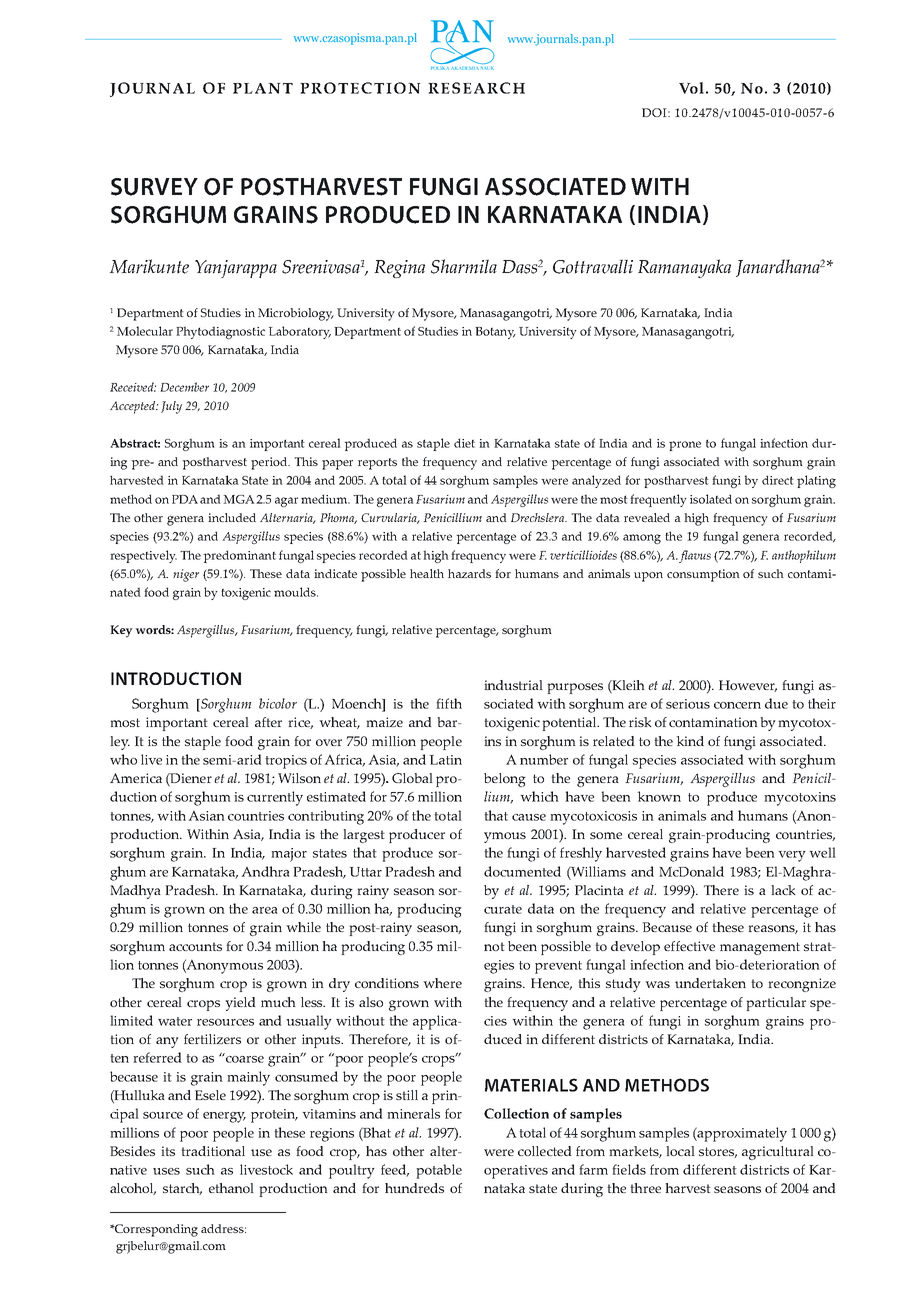  Describe the element at coordinates (792, 856) in the screenshot. I see `very` at that location.
